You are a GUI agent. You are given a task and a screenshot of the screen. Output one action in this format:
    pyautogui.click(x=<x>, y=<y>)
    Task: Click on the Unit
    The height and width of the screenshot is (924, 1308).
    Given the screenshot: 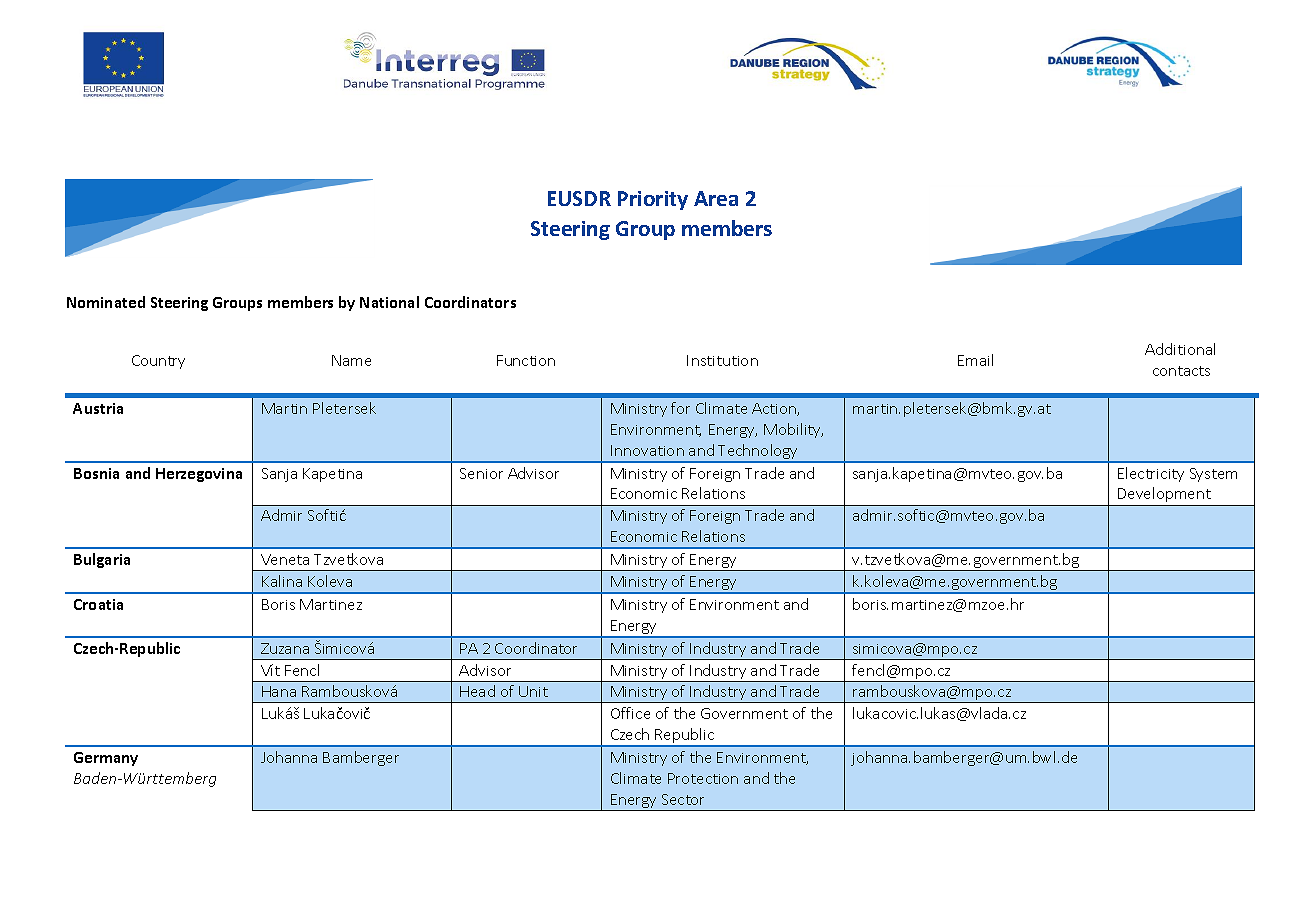 What is the action you would take?
    pyautogui.click(x=533, y=691)
